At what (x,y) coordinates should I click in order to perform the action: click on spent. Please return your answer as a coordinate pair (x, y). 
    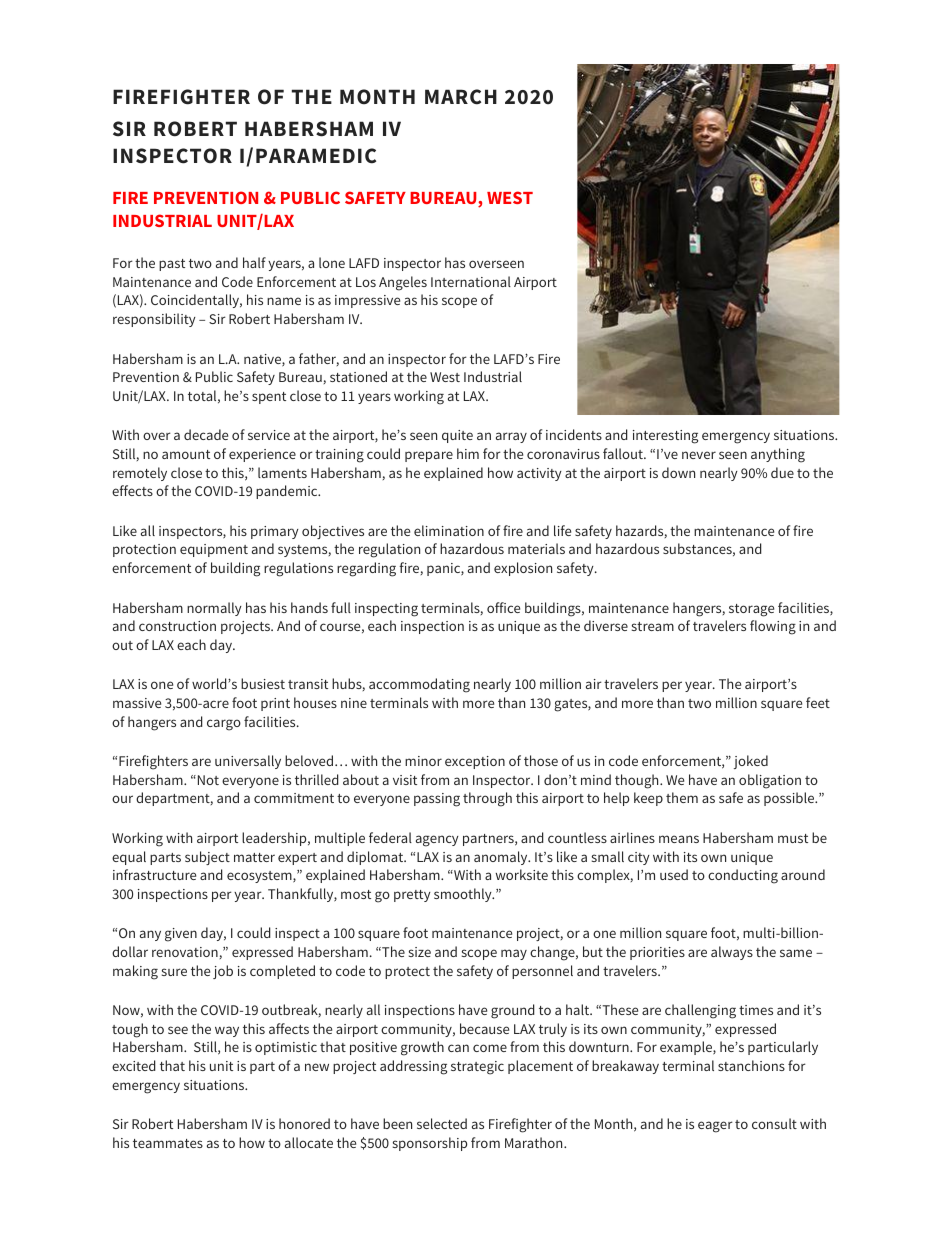
    Looking at the image, I should click on (269, 398).
